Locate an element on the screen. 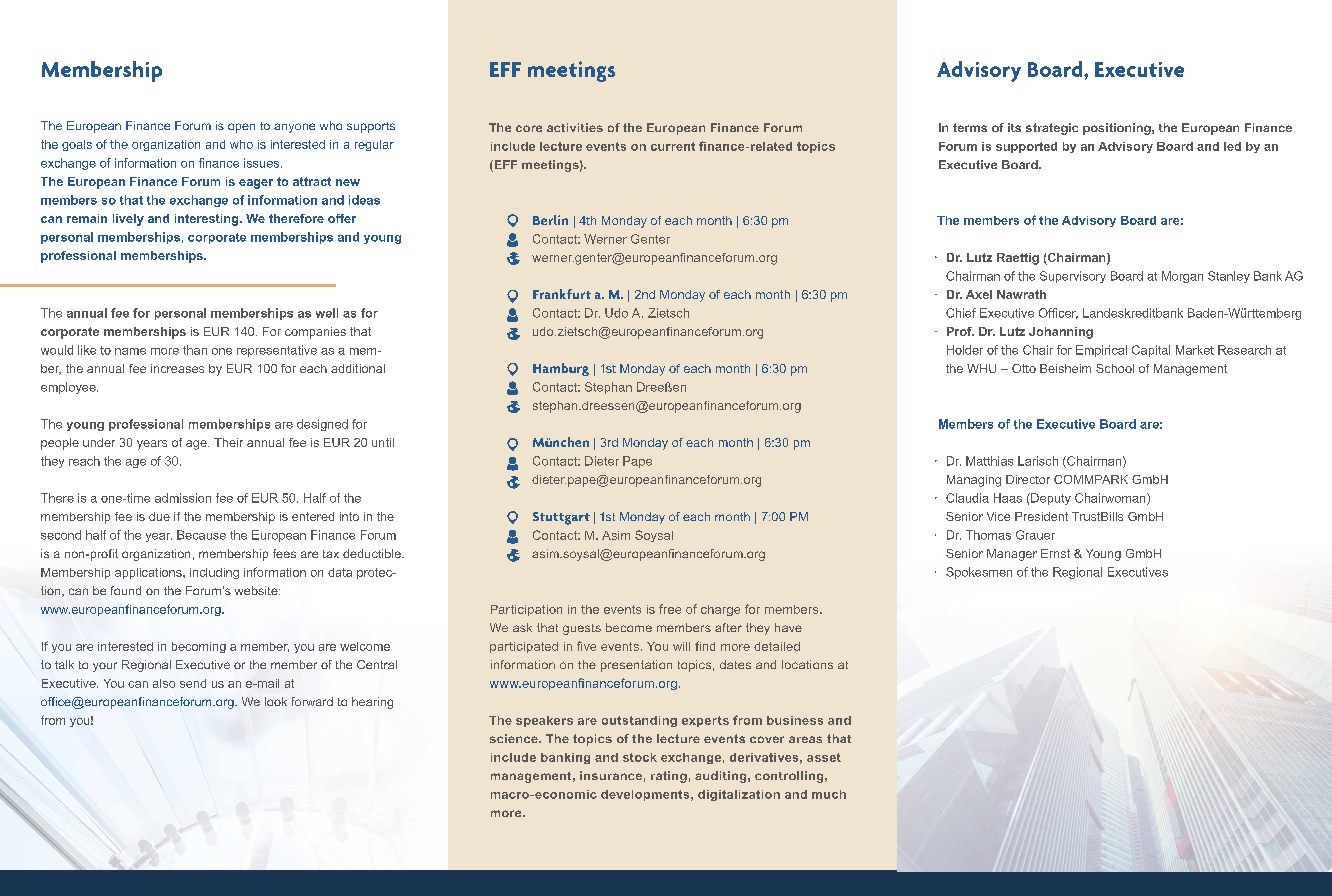 The height and width of the screenshot is (896, 1332). well is located at coordinates (327, 313).
